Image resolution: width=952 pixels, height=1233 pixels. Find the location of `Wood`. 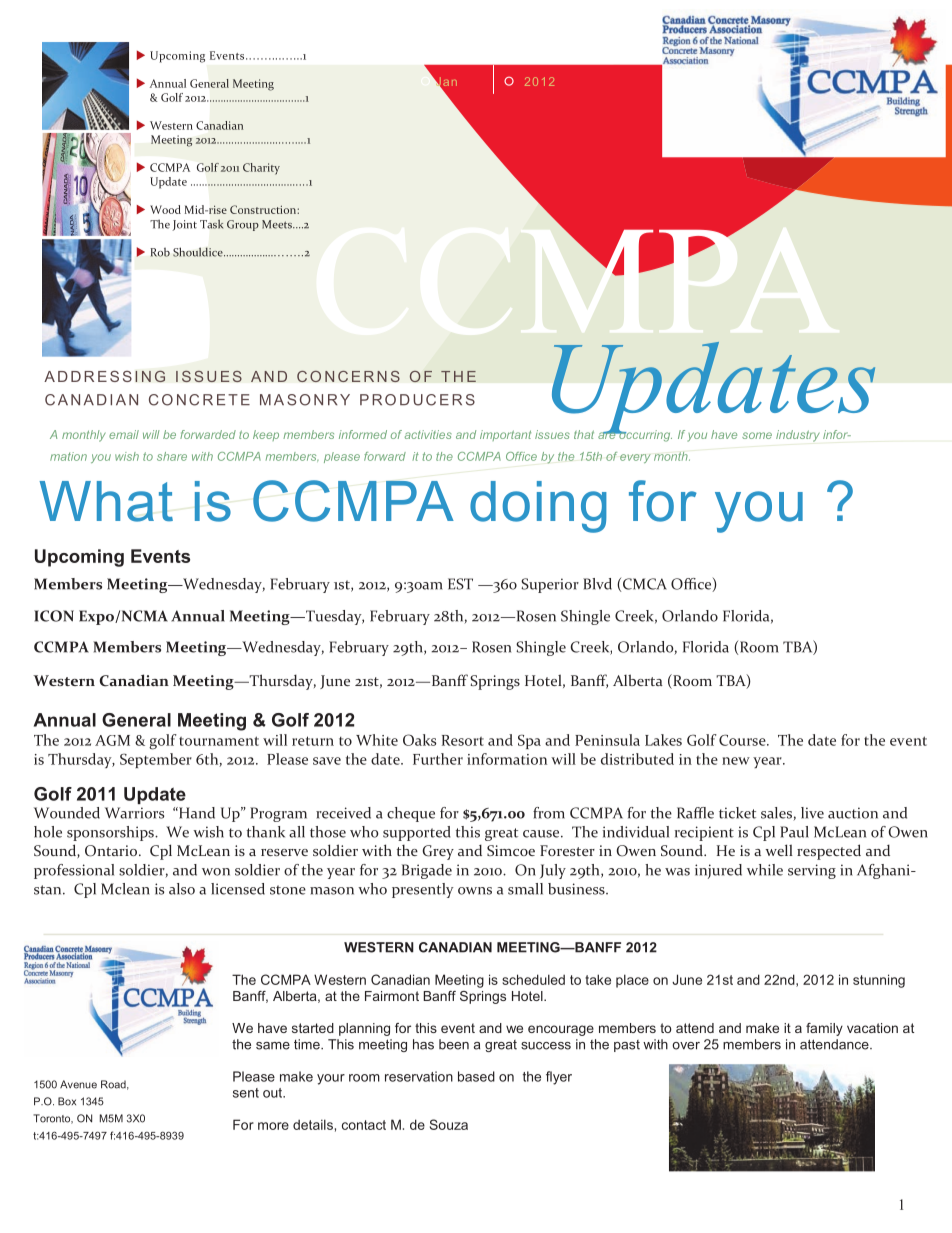

Wood is located at coordinates (165, 209).
